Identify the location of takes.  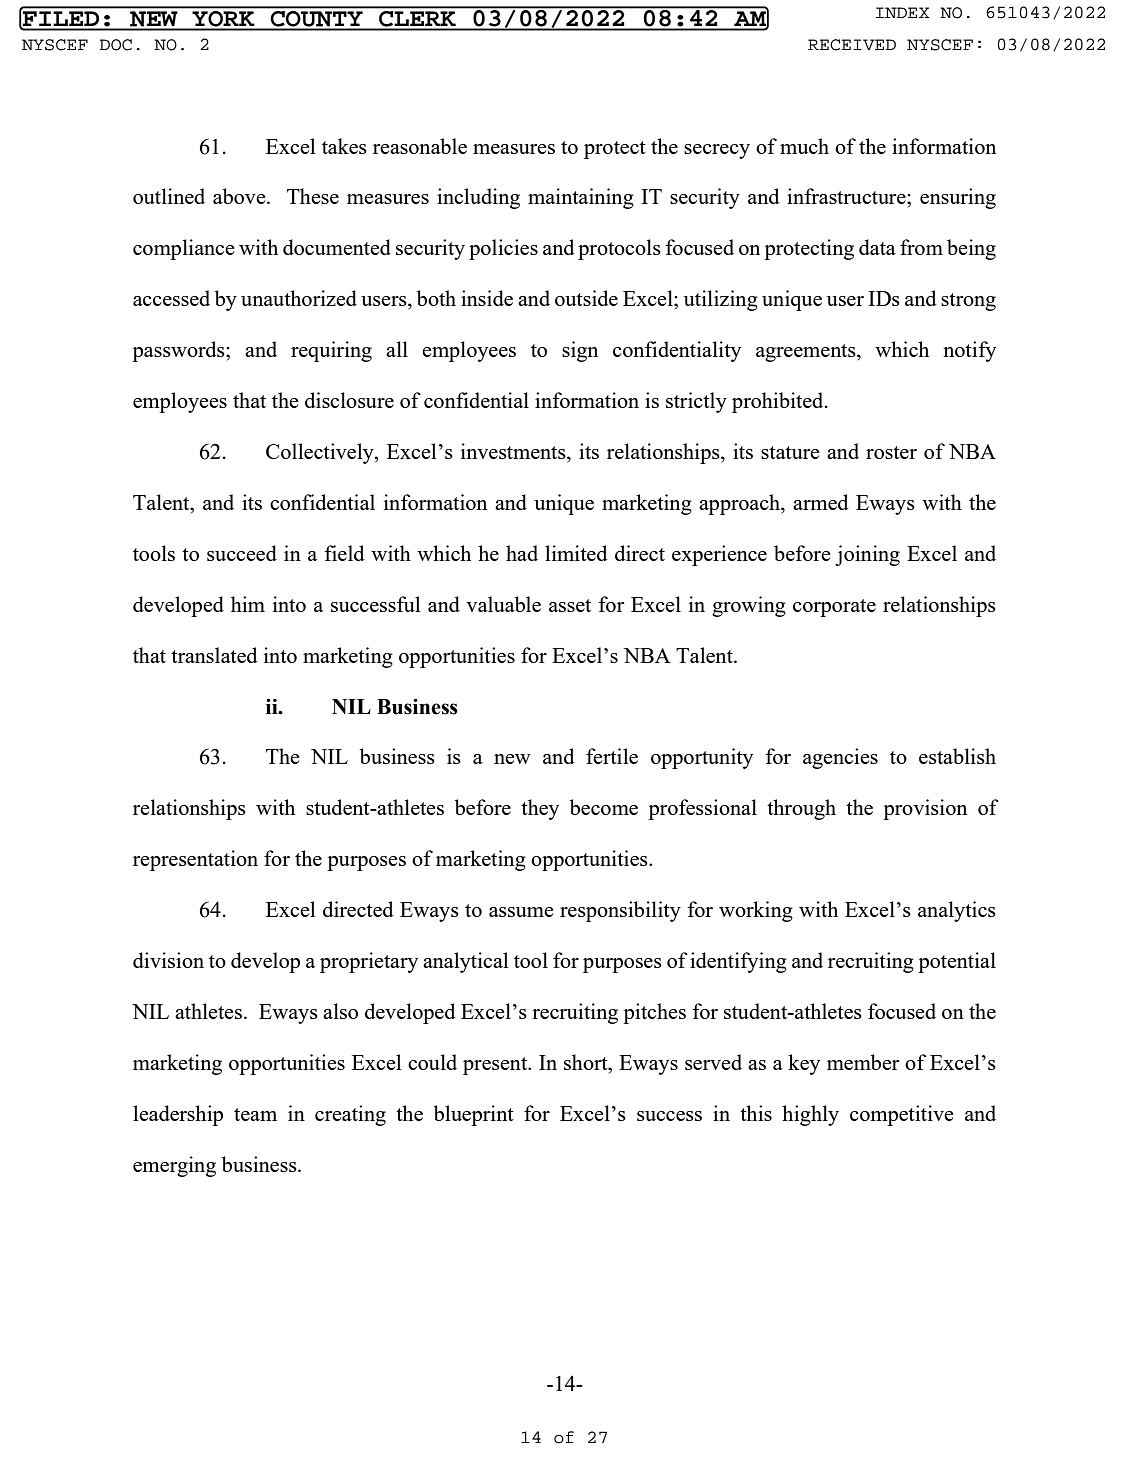
(344, 146).
